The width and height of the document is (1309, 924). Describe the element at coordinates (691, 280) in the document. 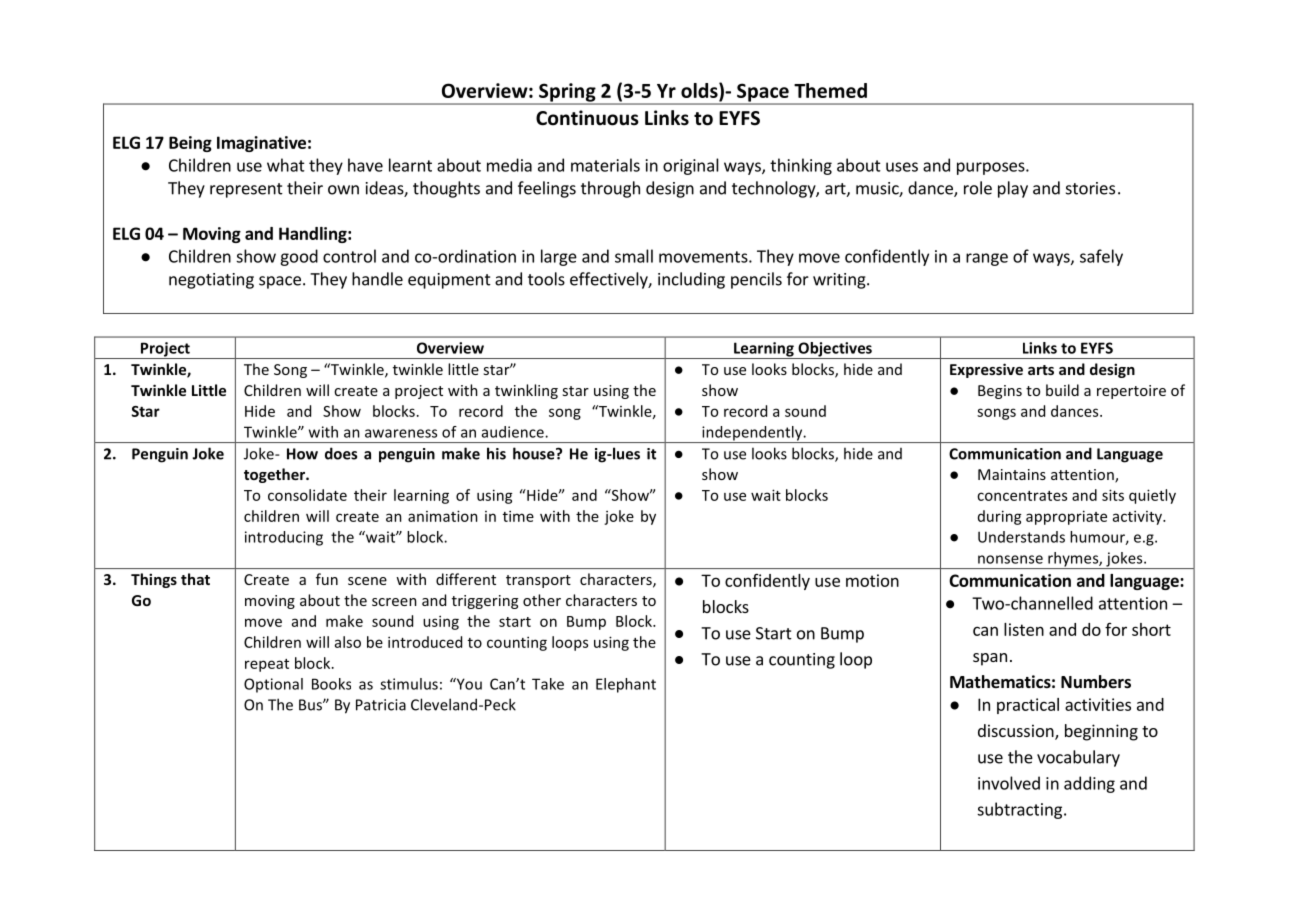

I see `including` at that location.
